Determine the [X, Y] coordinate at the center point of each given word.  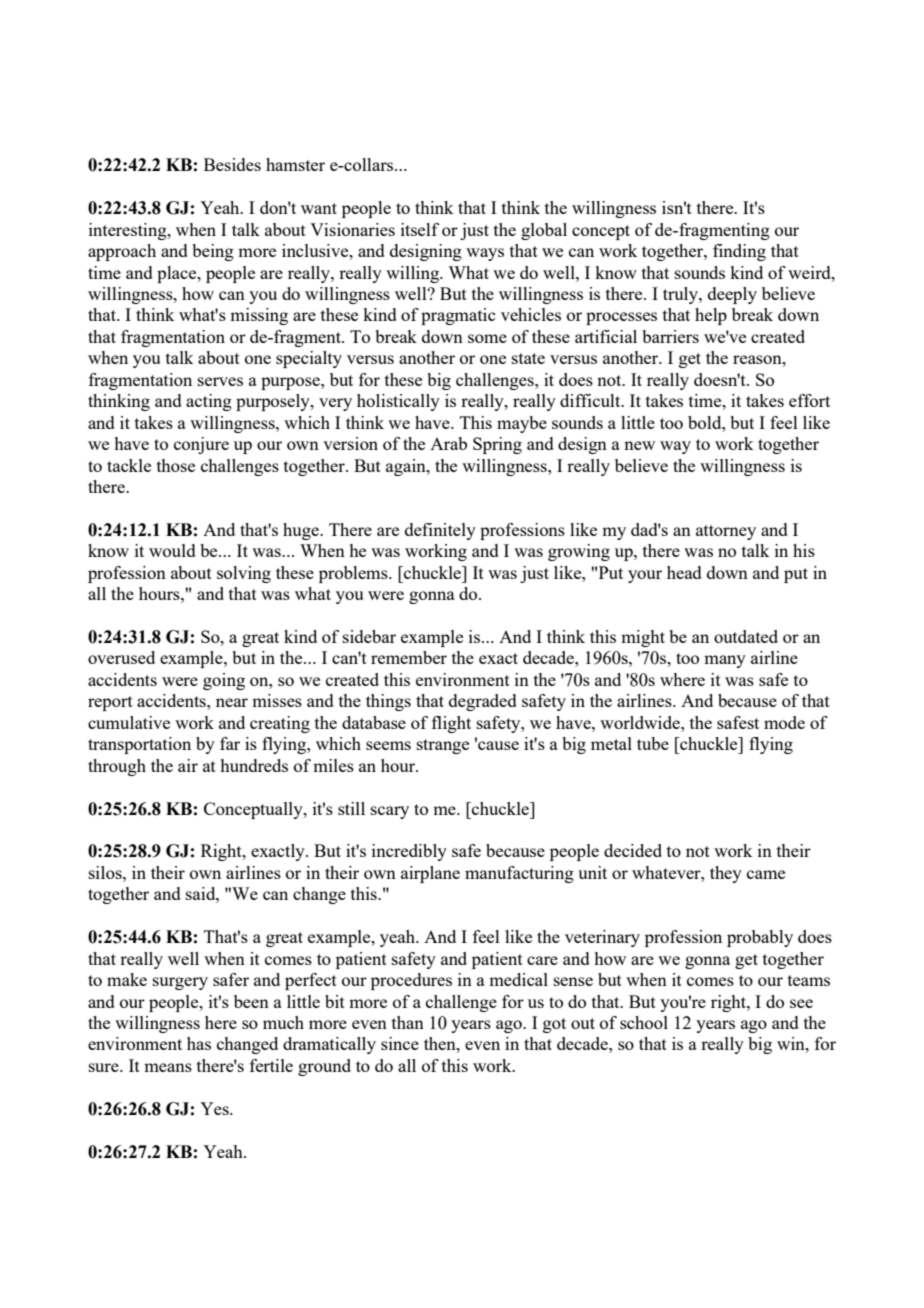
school [644, 1022]
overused [121, 657]
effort [809, 400]
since [400, 1043]
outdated [746, 636]
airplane [430, 874]
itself [420, 229]
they [726, 874]
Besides [232, 164]
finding [739, 252]
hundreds [254, 765]
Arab [448, 443]
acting [209, 402]
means [168, 1067]
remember [409, 657]
